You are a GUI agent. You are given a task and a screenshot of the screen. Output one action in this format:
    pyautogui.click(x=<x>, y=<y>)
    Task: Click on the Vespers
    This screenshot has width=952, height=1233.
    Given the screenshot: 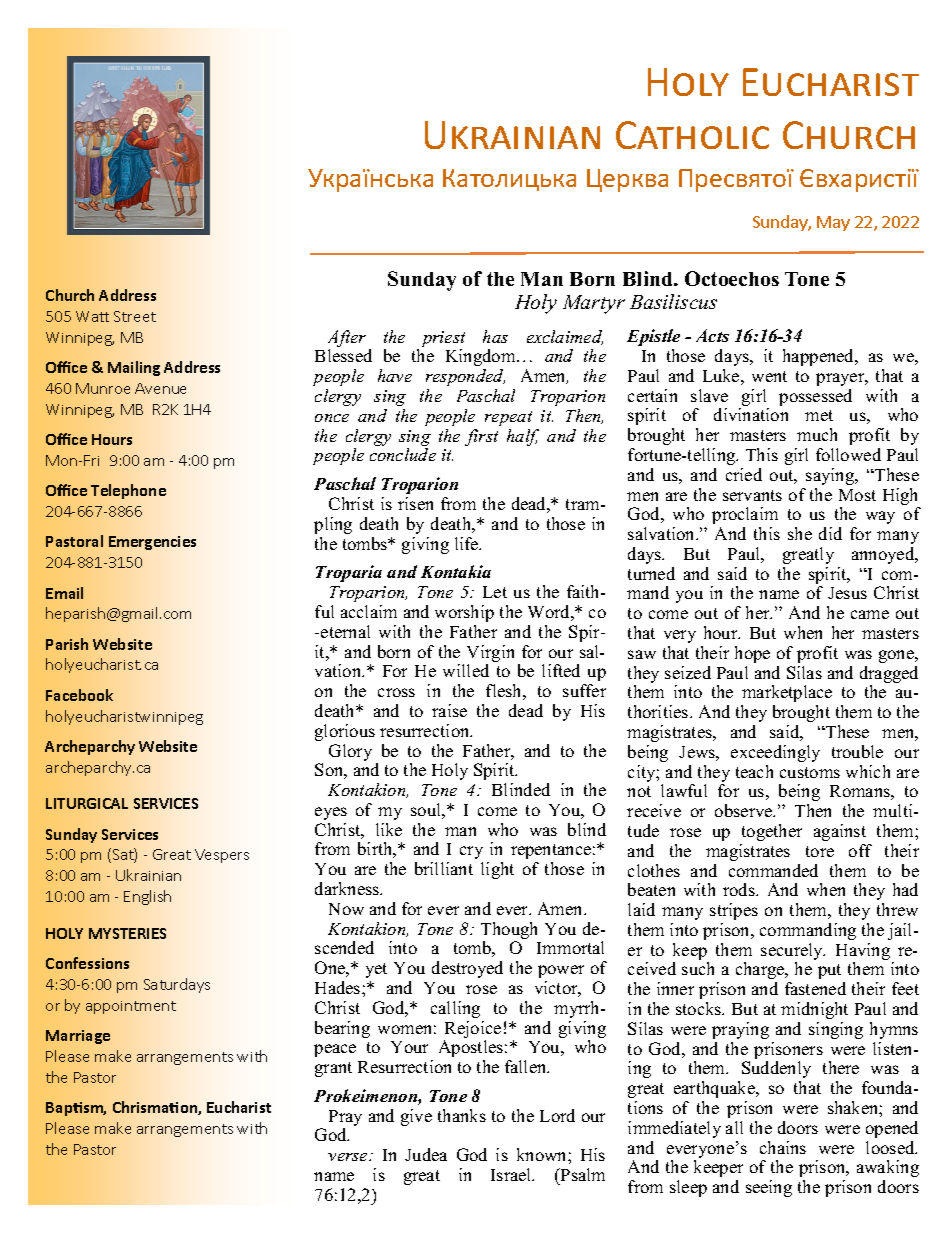 What is the action you would take?
    pyautogui.click(x=222, y=856)
